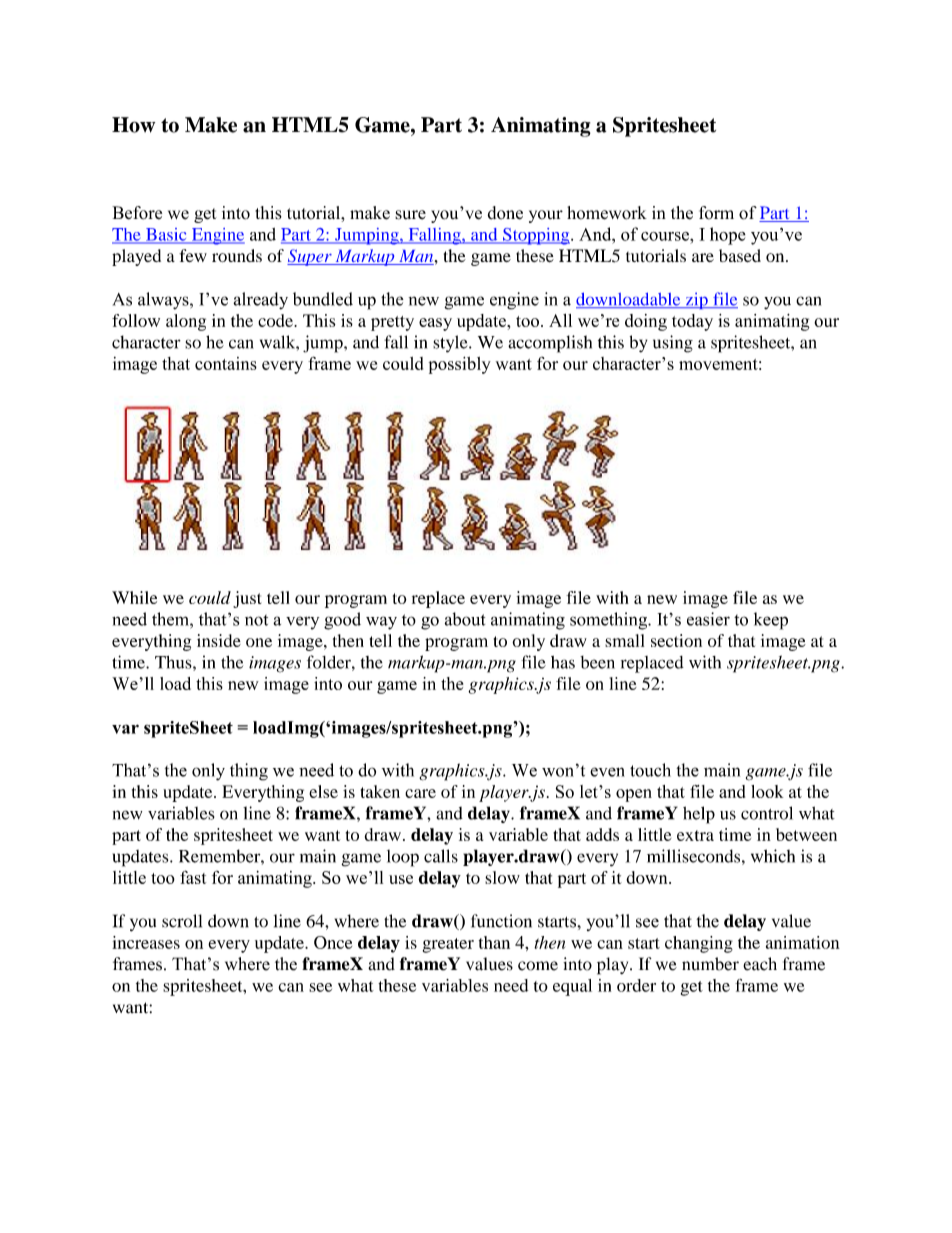 This screenshot has height=1233, width=952. What do you see at coordinates (133, 125) in the screenshot?
I see `How` at bounding box center [133, 125].
